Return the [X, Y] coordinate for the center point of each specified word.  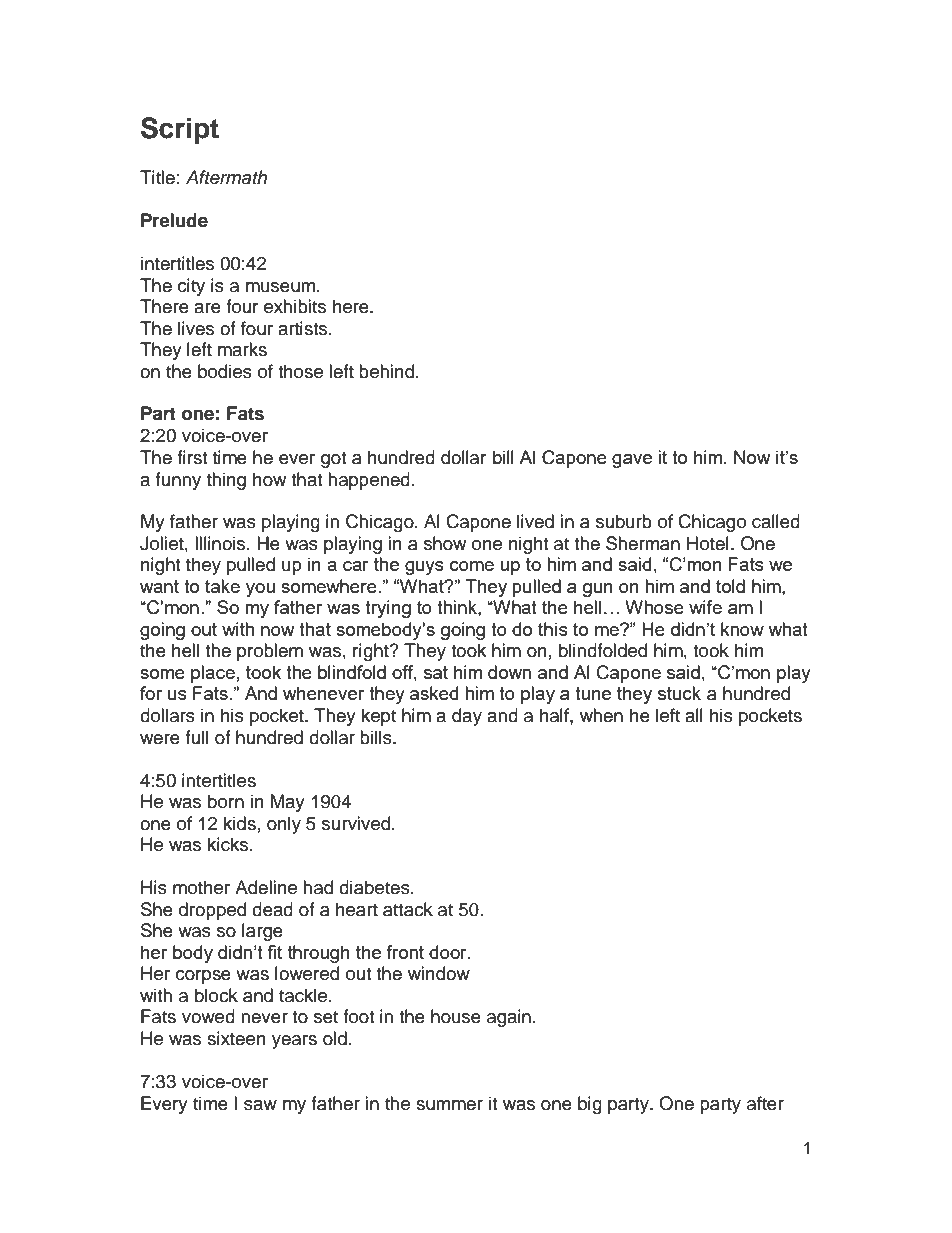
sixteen [236, 1038]
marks [242, 349]
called [776, 521]
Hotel [708, 543]
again [509, 1018]
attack [408, 909]
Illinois [221, 543]
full [196, 737]
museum [282, 287]
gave [632, 461]
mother [201, 887]
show [445, 543]
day [467, 717]
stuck [679, 693]
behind [388, 371]
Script [180, 130]
